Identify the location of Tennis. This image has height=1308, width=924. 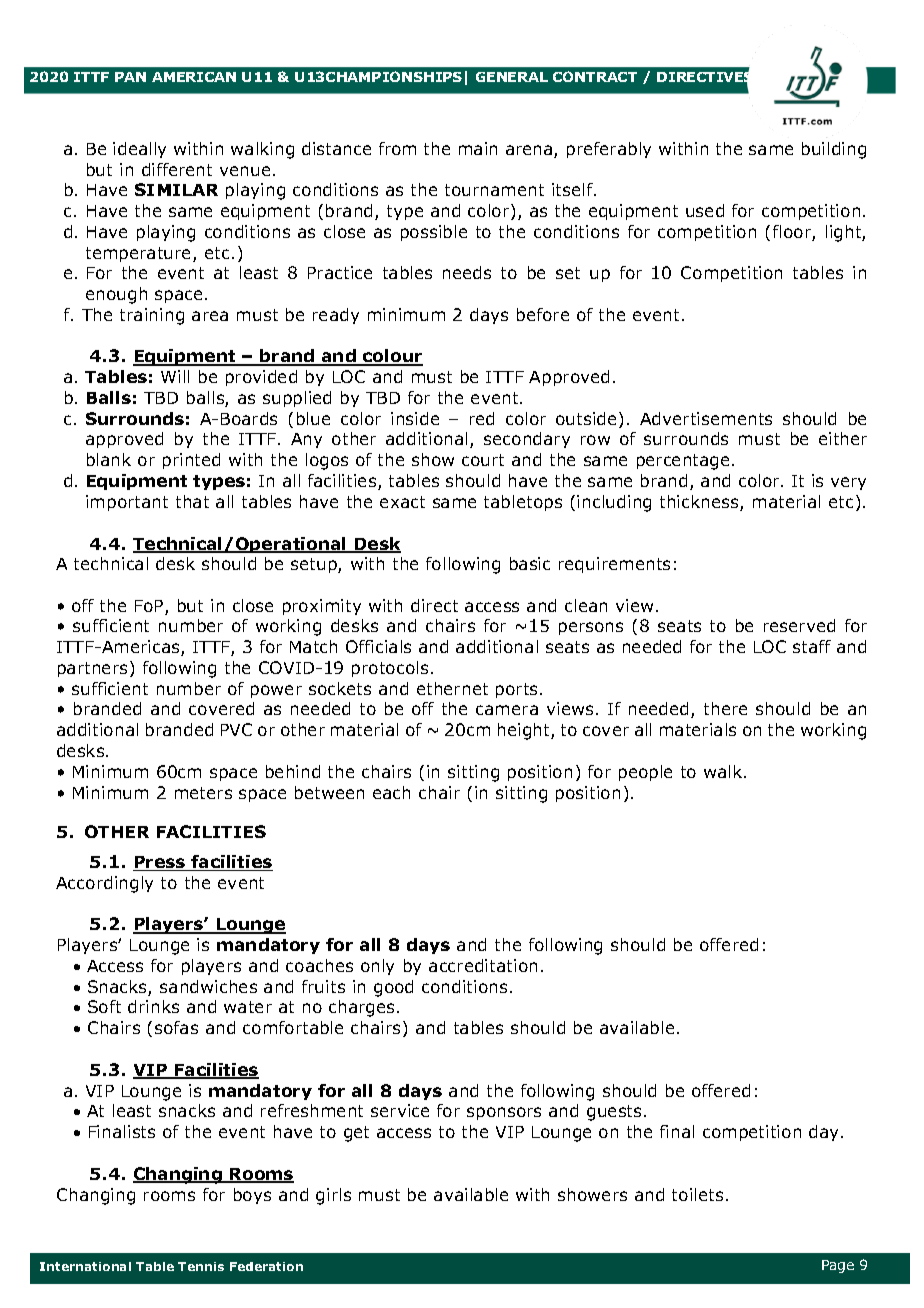
(201, 1266).
